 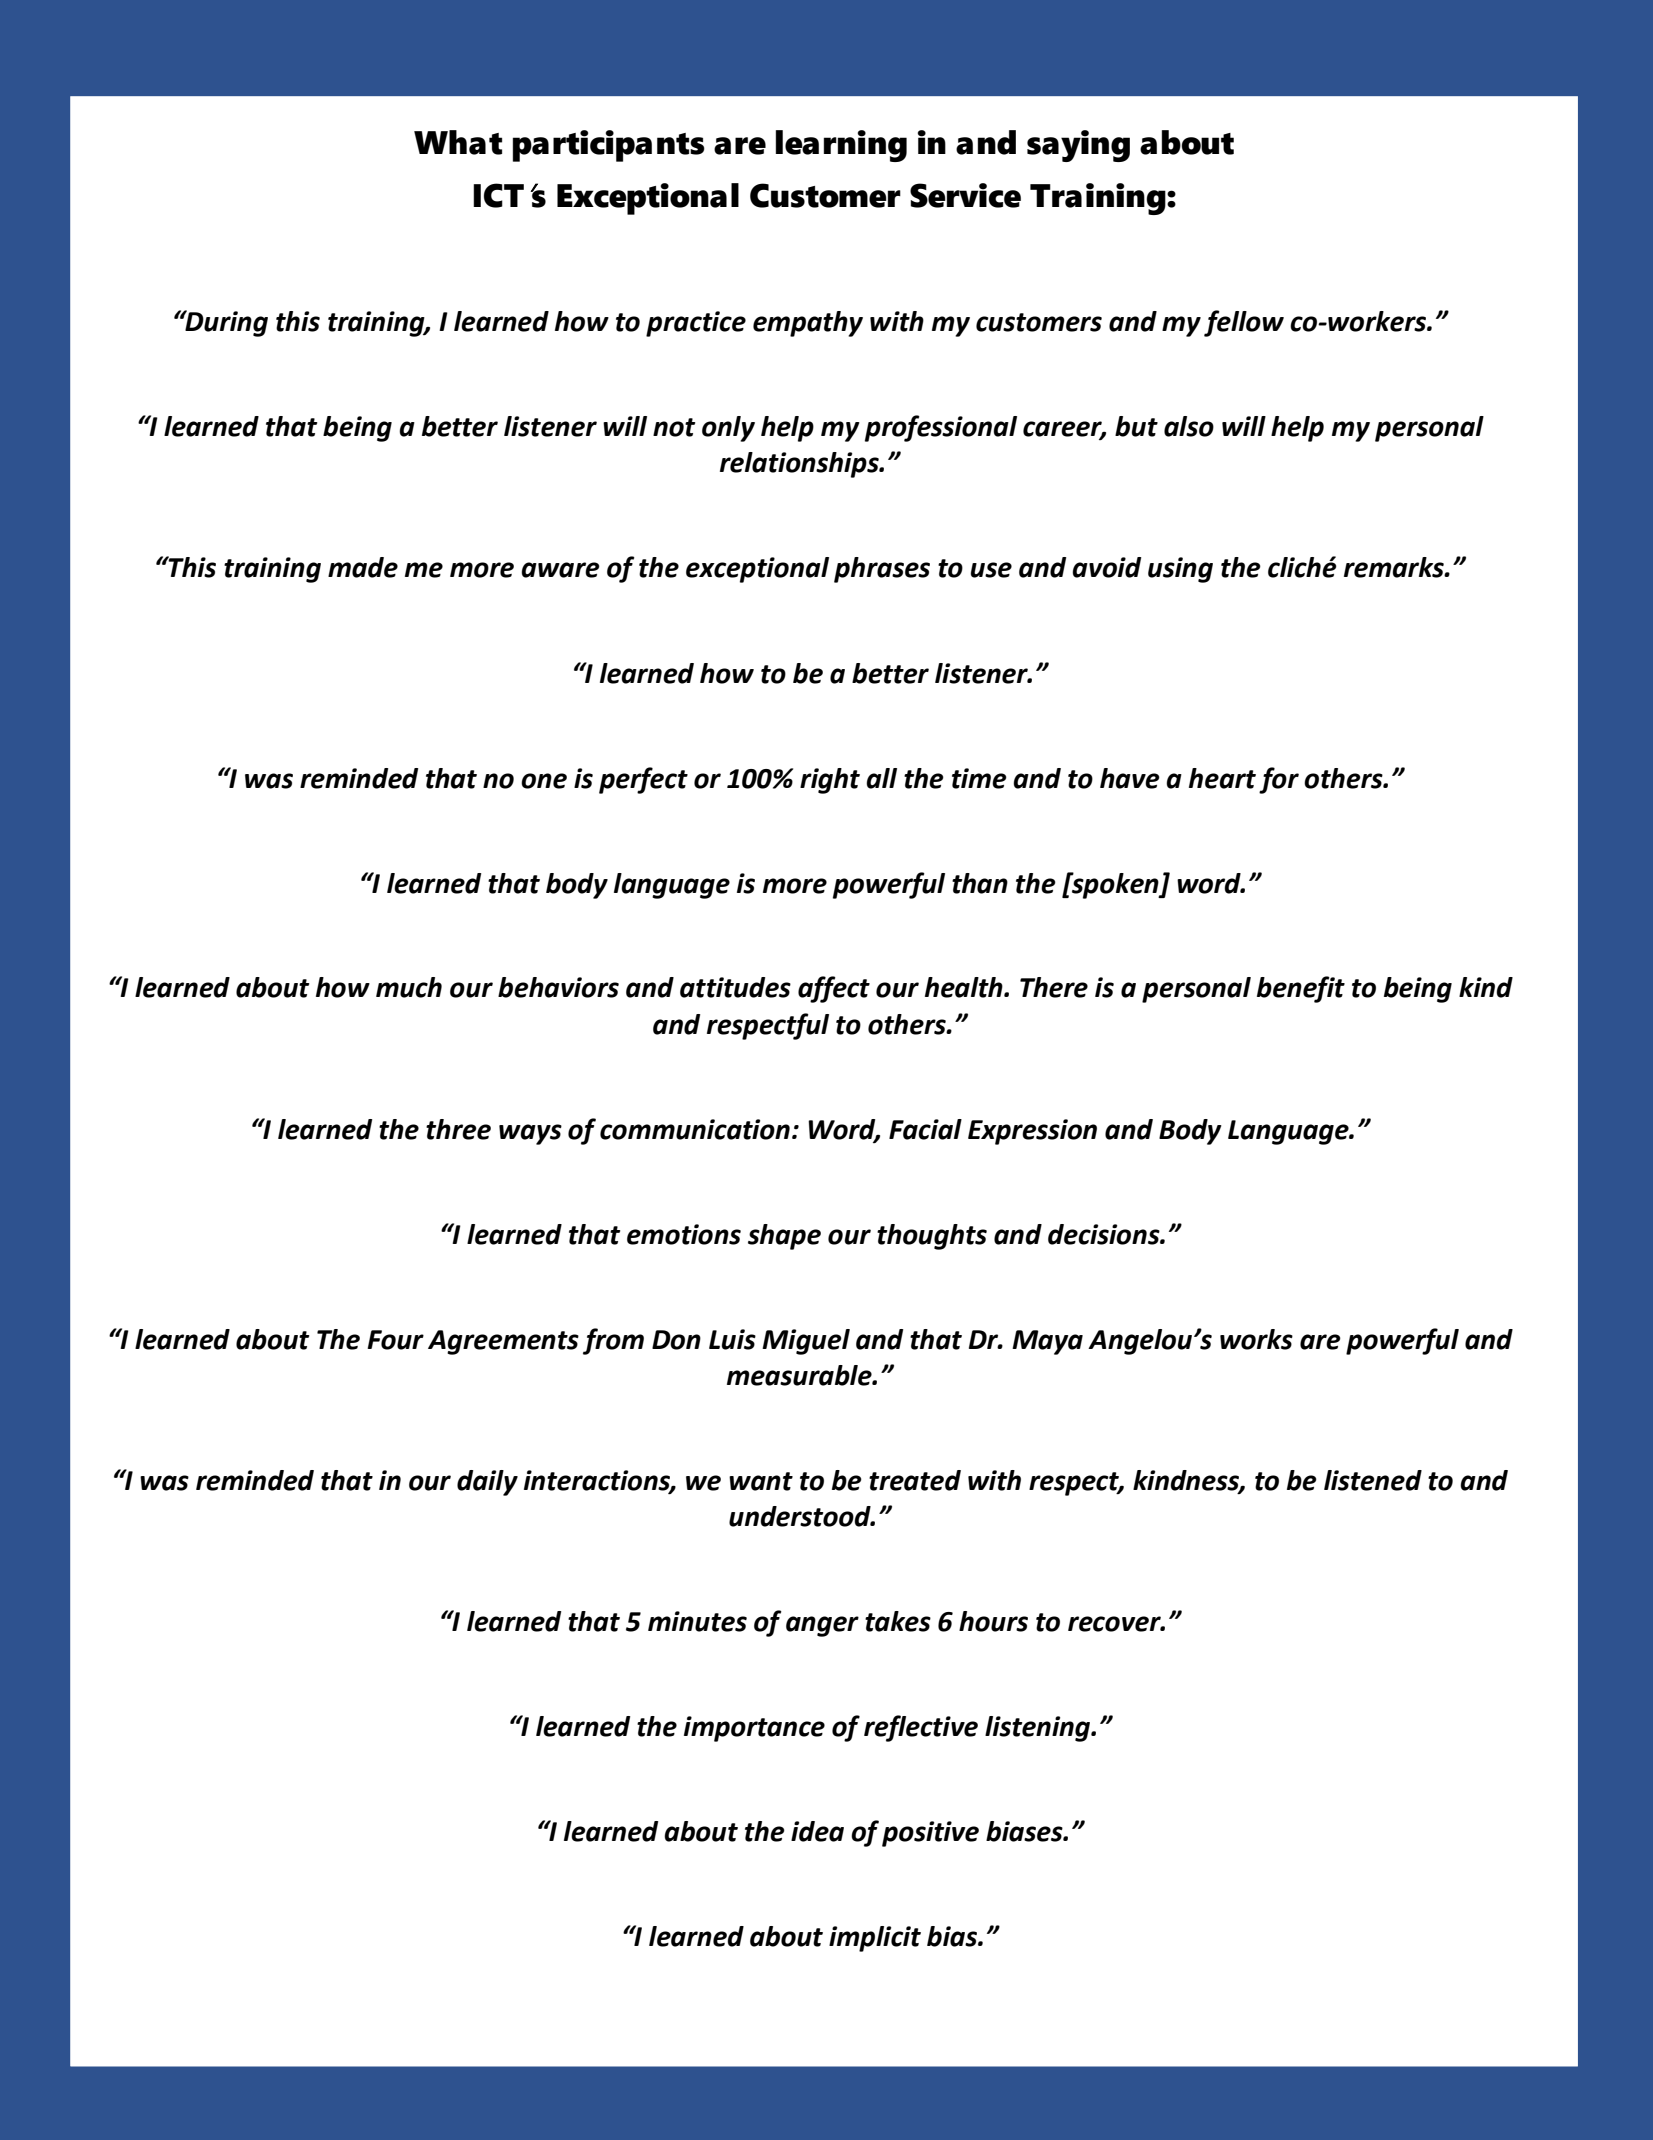 What do you see at coordinates (930, 1834) in the document?
I see `positive` at bounding box center [930, 1834].
